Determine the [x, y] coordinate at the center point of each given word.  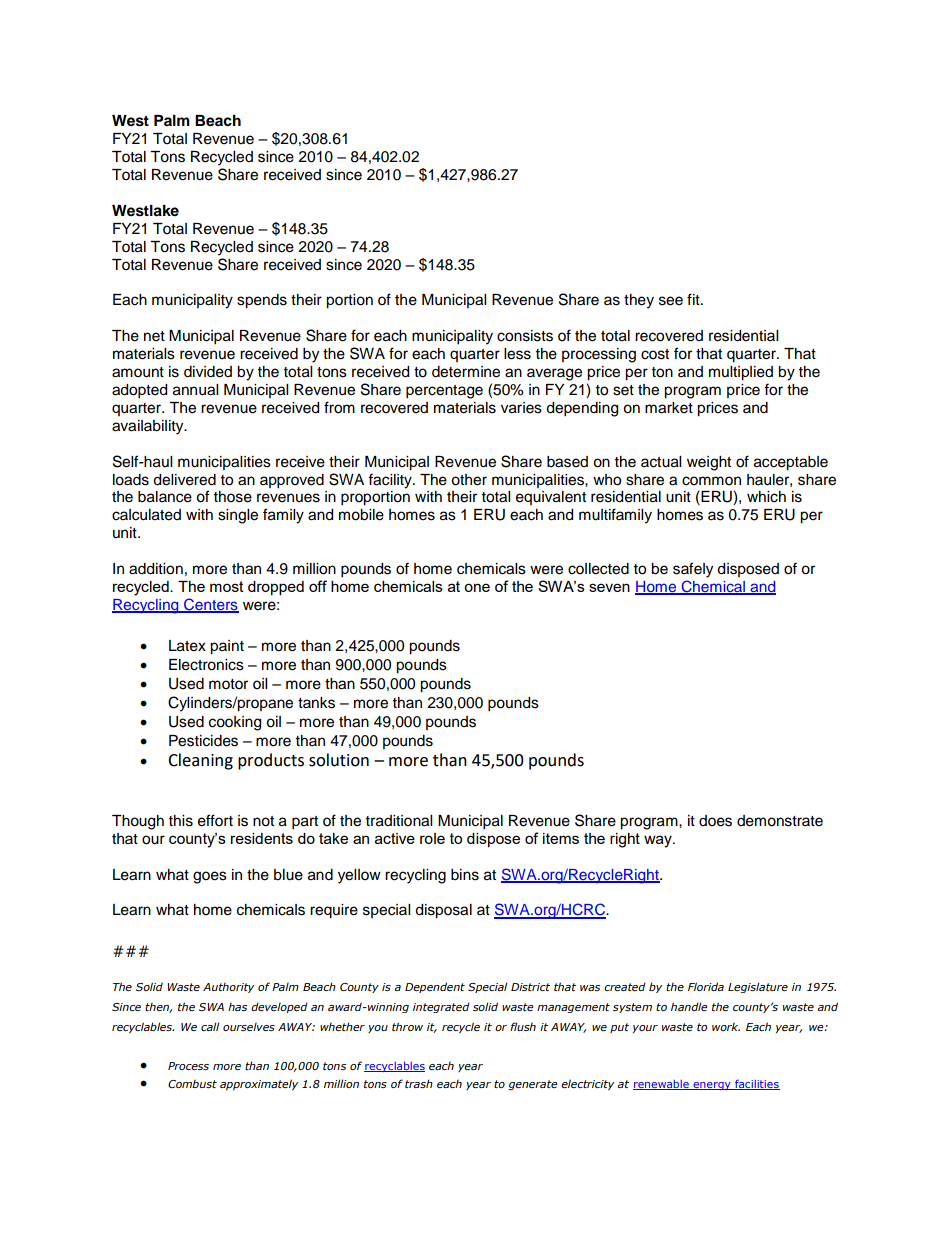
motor [228, 684]
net [154, 336]
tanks [316, 703]
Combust [192, 1084]
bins [465, 875]
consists [525, 336]
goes [210, 877]
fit [694, 299]
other [469, 480]
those [233, 497]
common [711, 481]
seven [609, 587]
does [715, 821]
